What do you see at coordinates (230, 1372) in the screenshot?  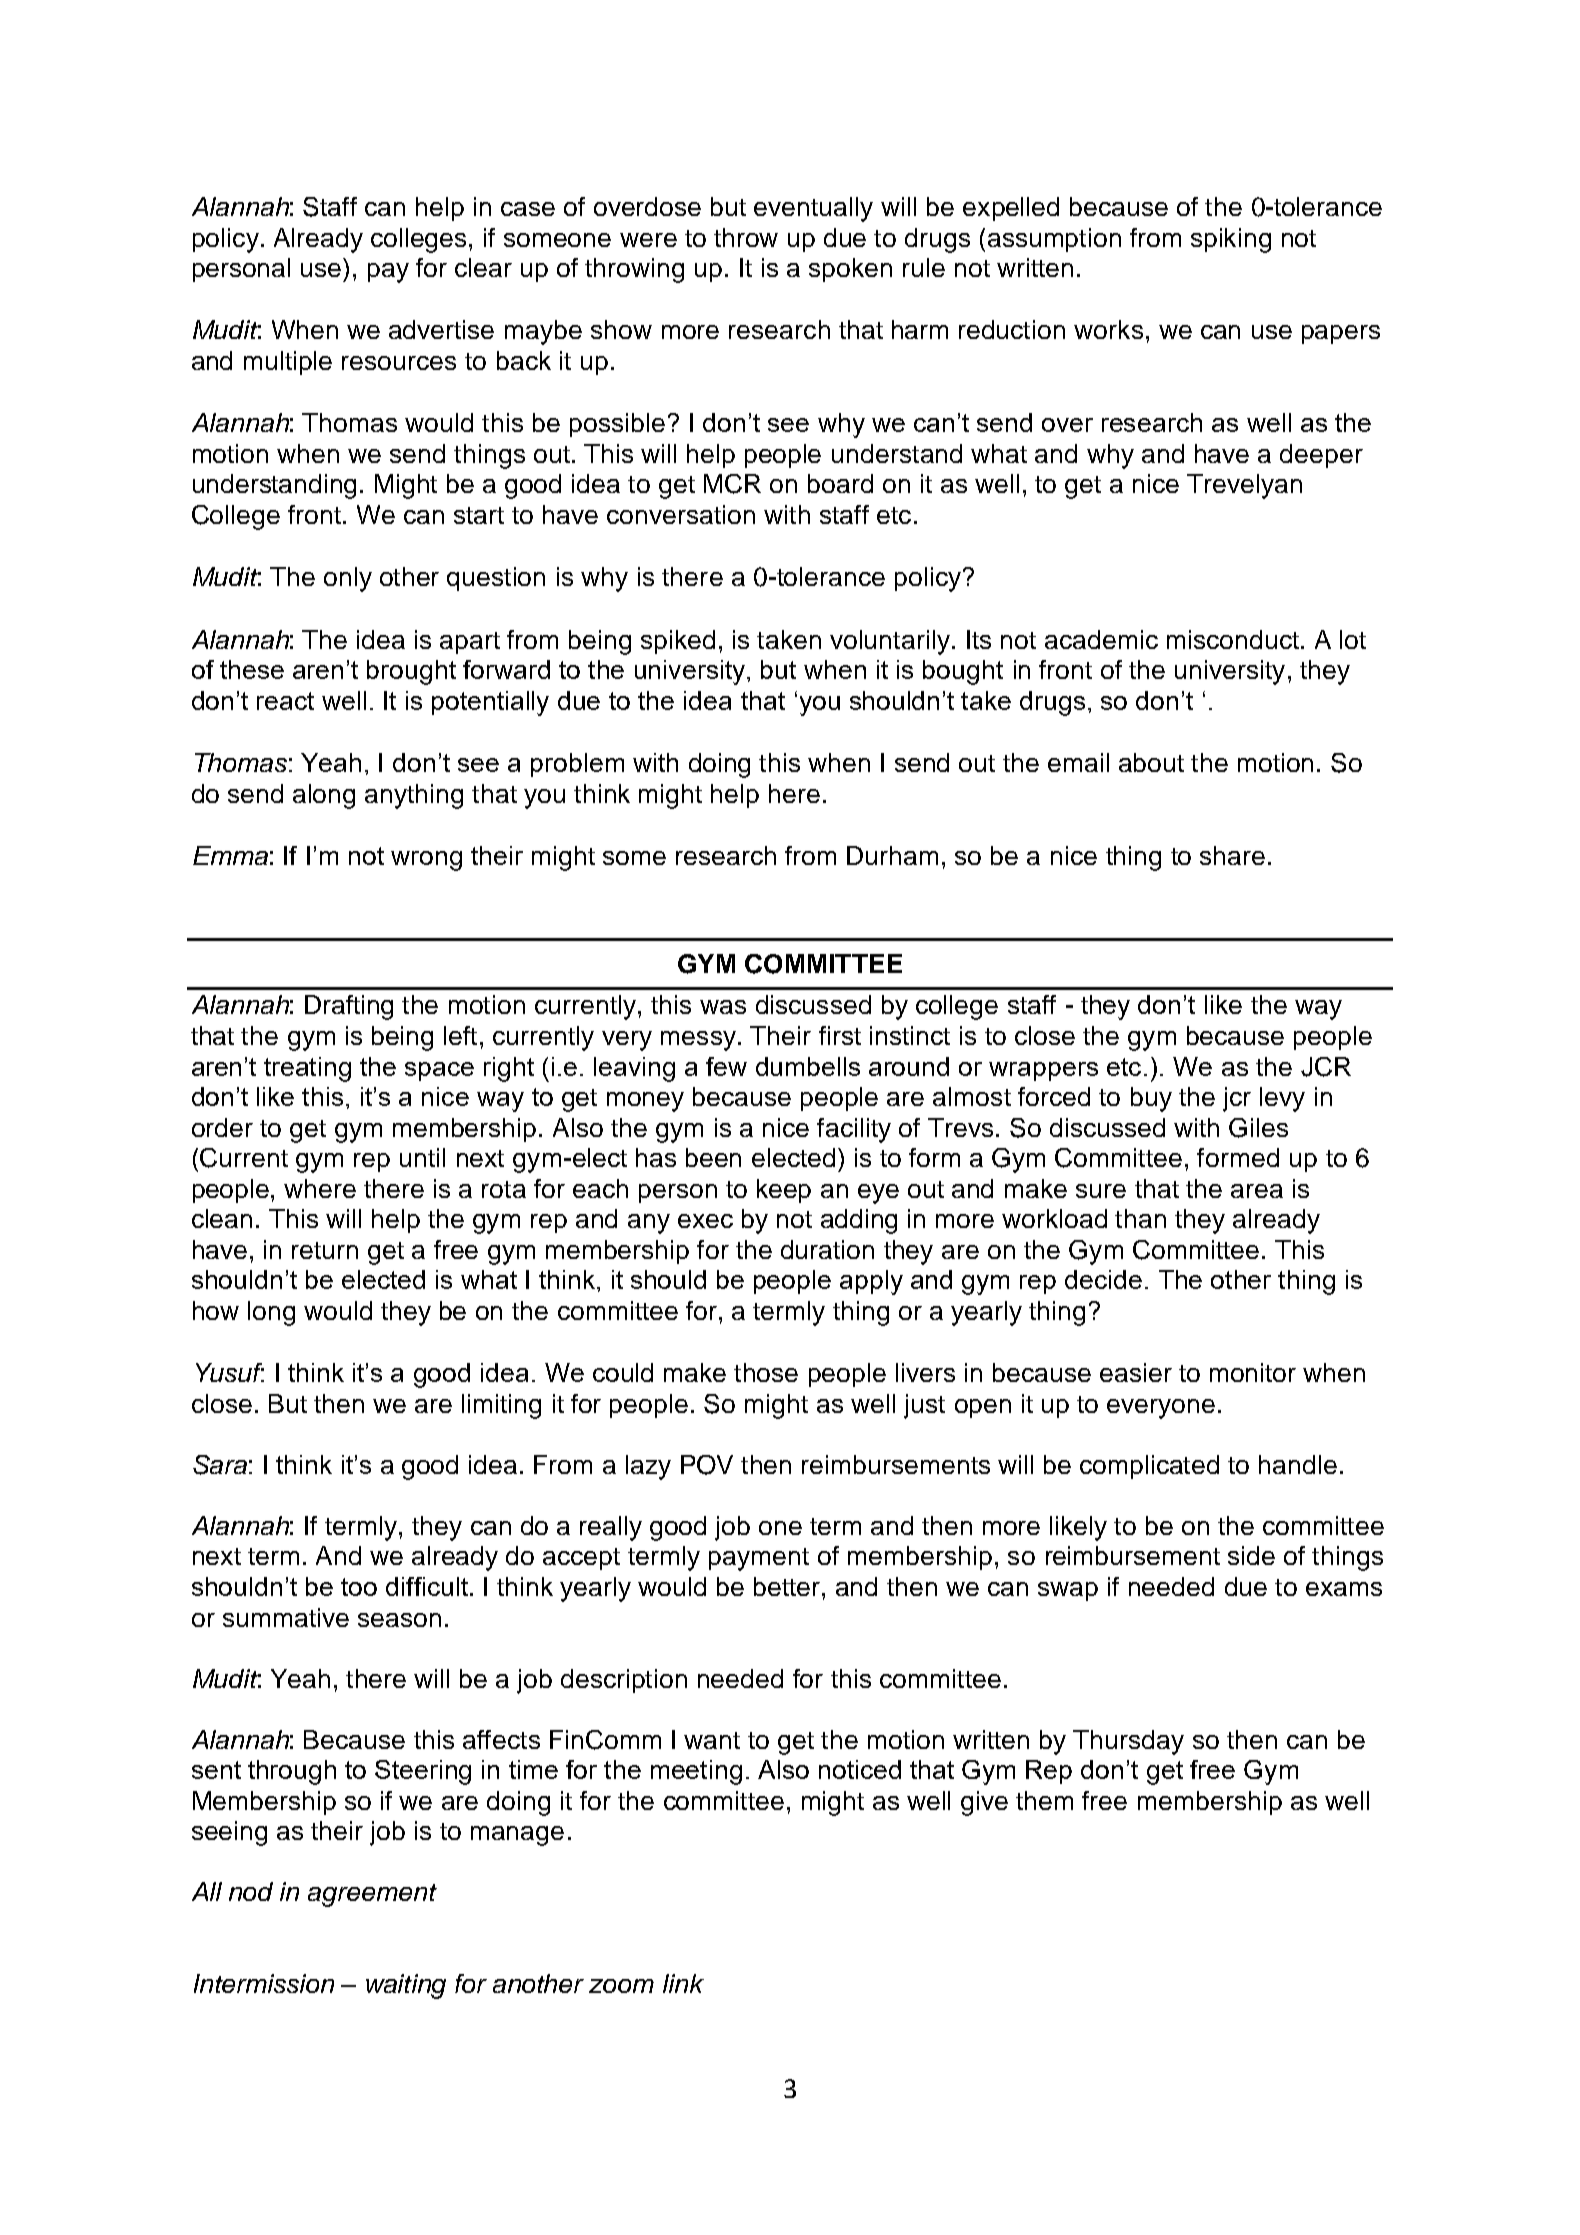 I see `Yusuf` at bounding box center [230, 1372].
